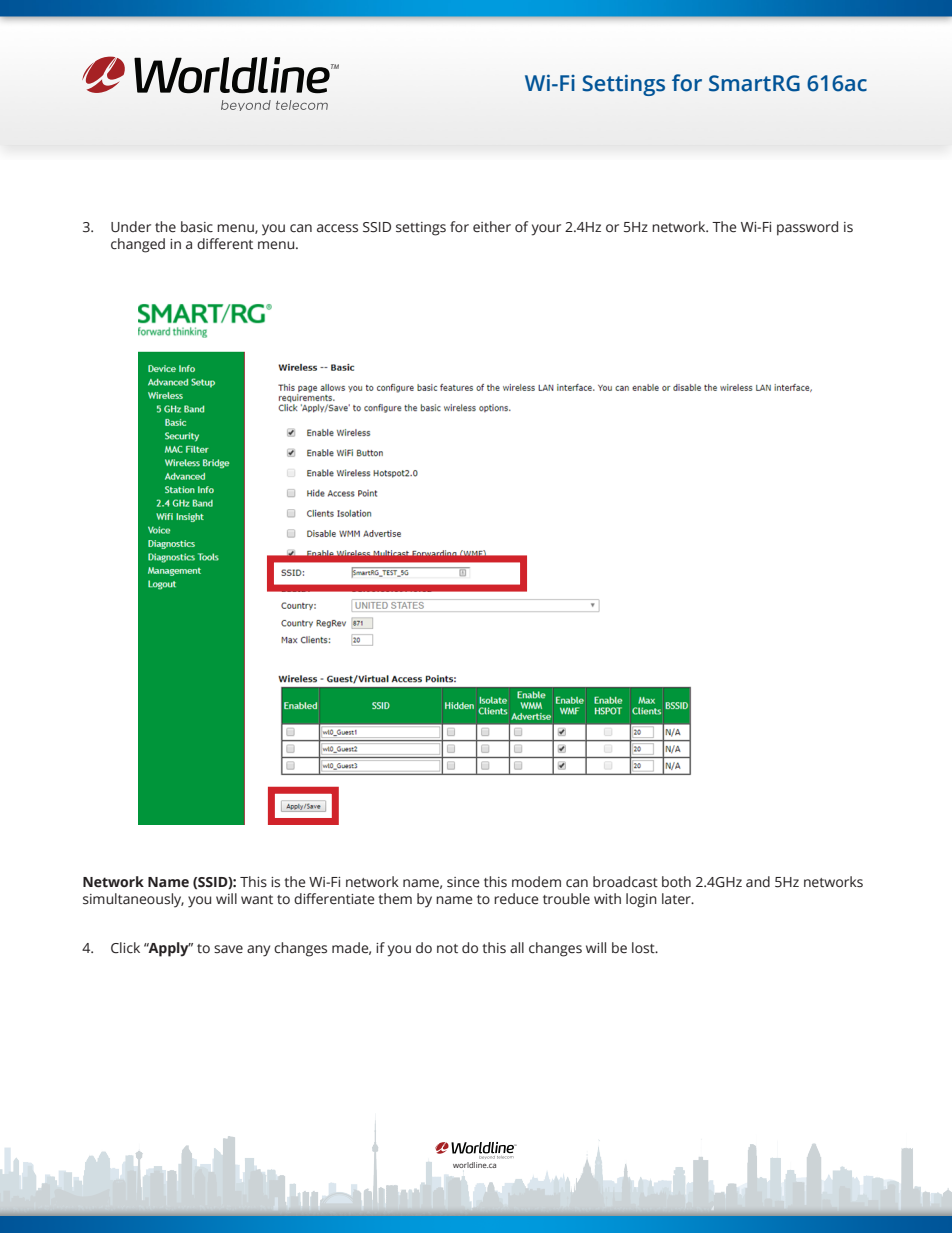  Describe the element at coordinates (463, 882) in the screenshot. I see `since` at that location.
